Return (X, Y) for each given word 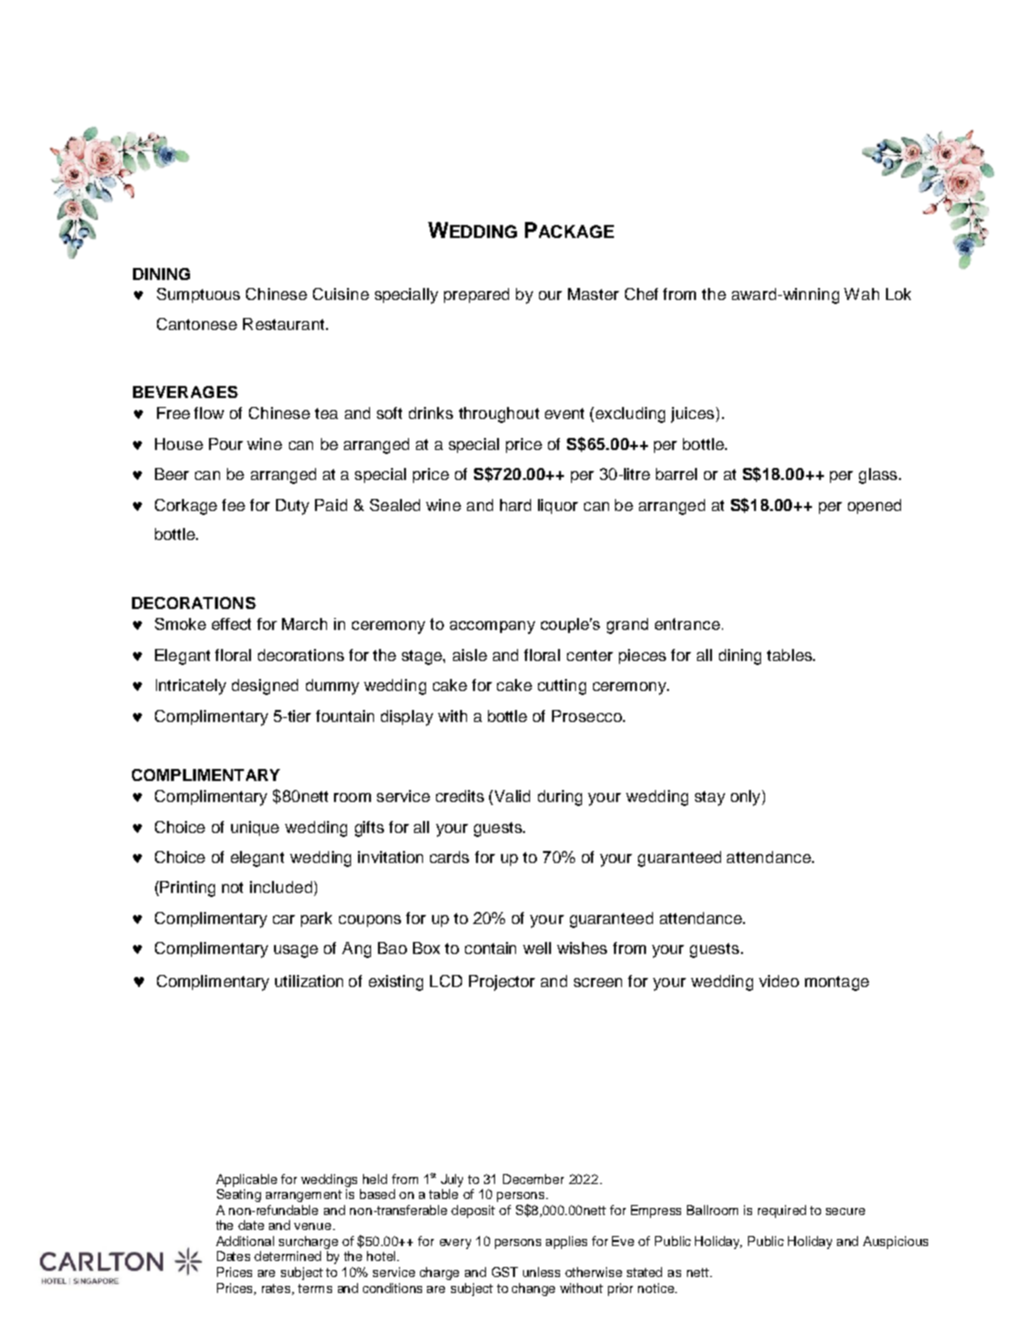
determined (287, 1256)
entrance (687, 624)
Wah (861, 294)
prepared (476, 295)
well (537, 948)
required (782, 1211)
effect (231, 624)
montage (837, 983)
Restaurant (285, 324)
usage (296, 951)
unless (541, 1272)
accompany (492, 627)
